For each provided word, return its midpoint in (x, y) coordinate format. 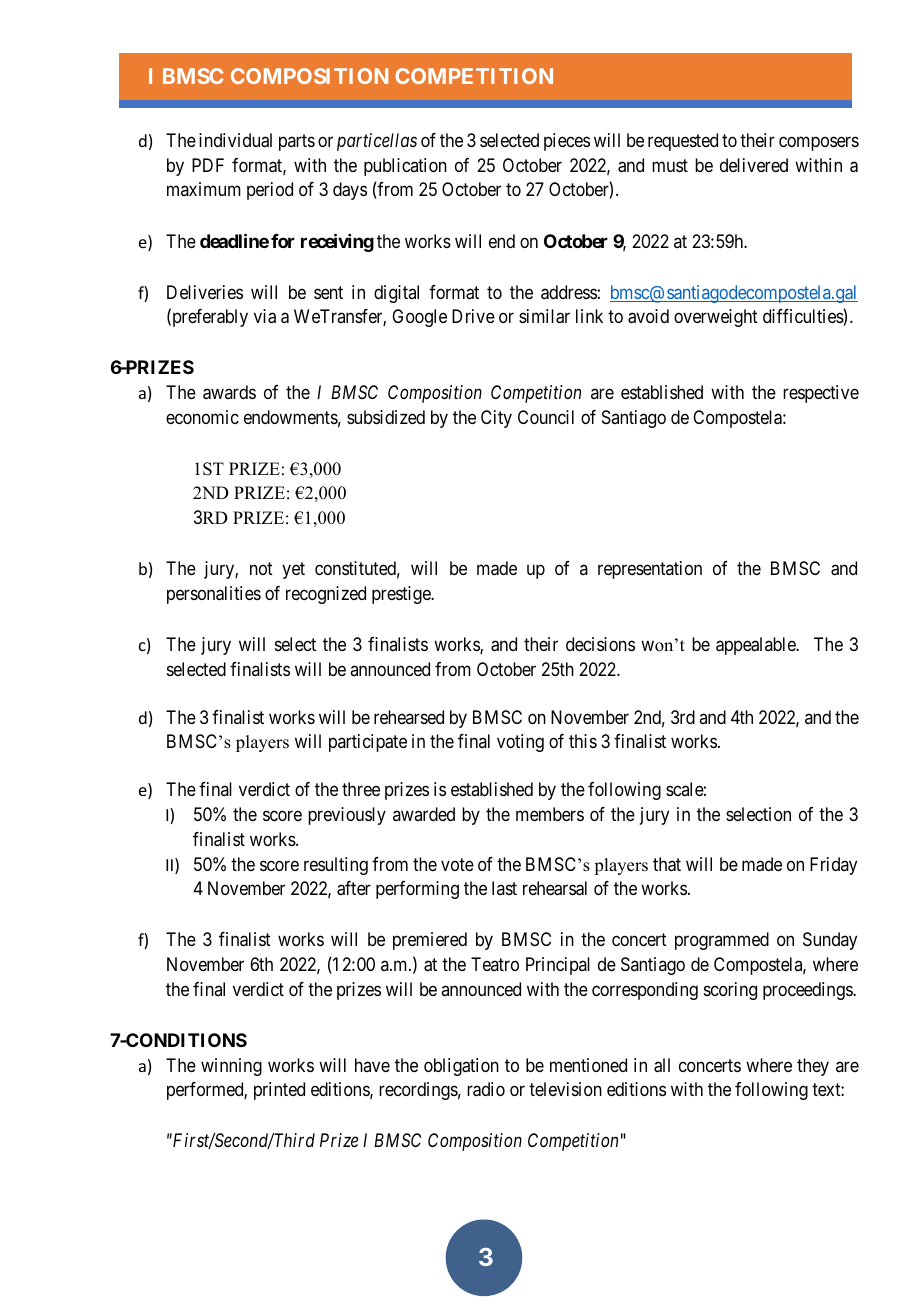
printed (279, 1091)
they (813, 1067)
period (270, 191)
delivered (754, 165)
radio (486, 1089)
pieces (567, 142)
